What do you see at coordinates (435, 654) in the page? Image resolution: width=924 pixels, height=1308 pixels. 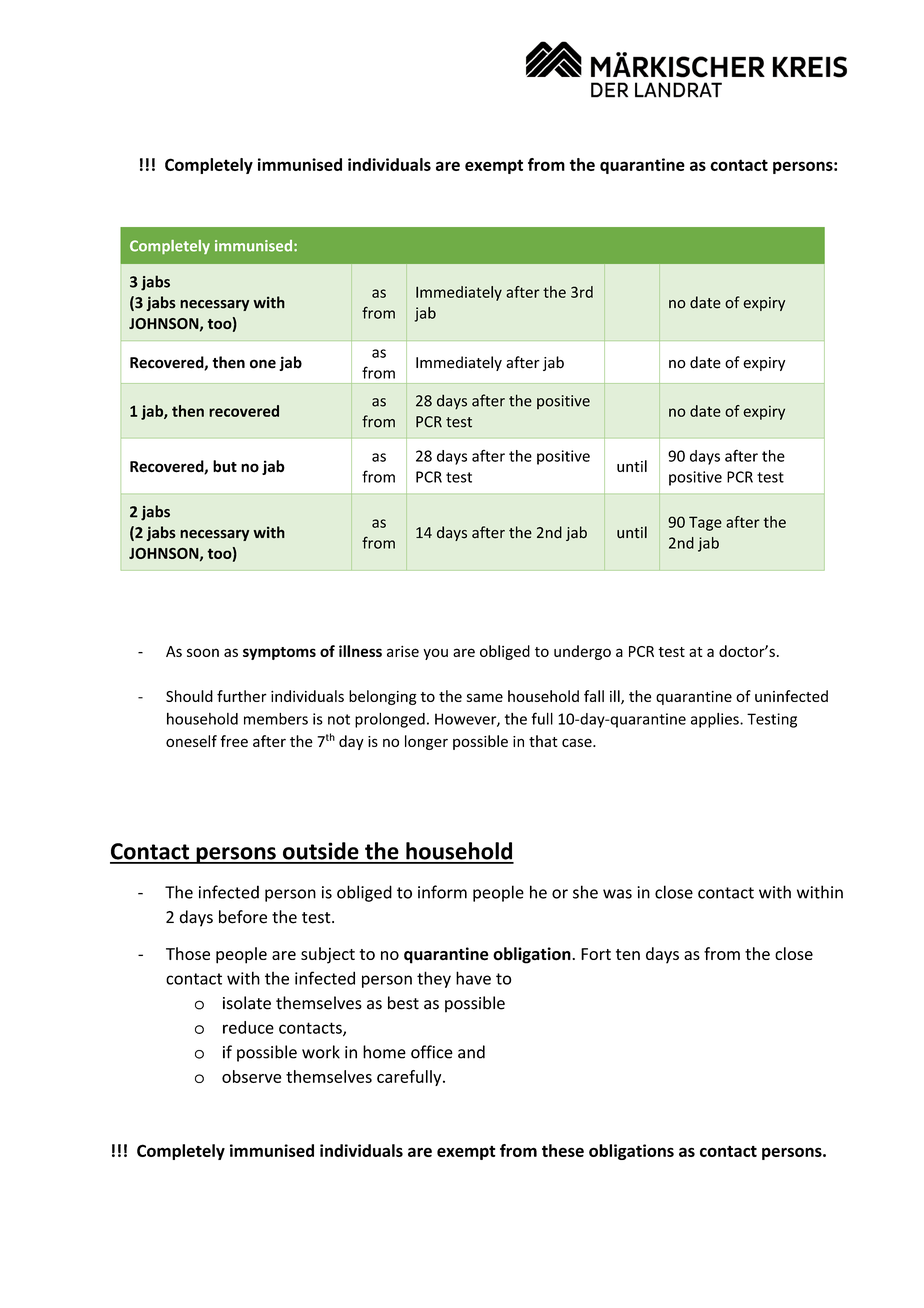 I see `you` at bounding box center [435, 654].
